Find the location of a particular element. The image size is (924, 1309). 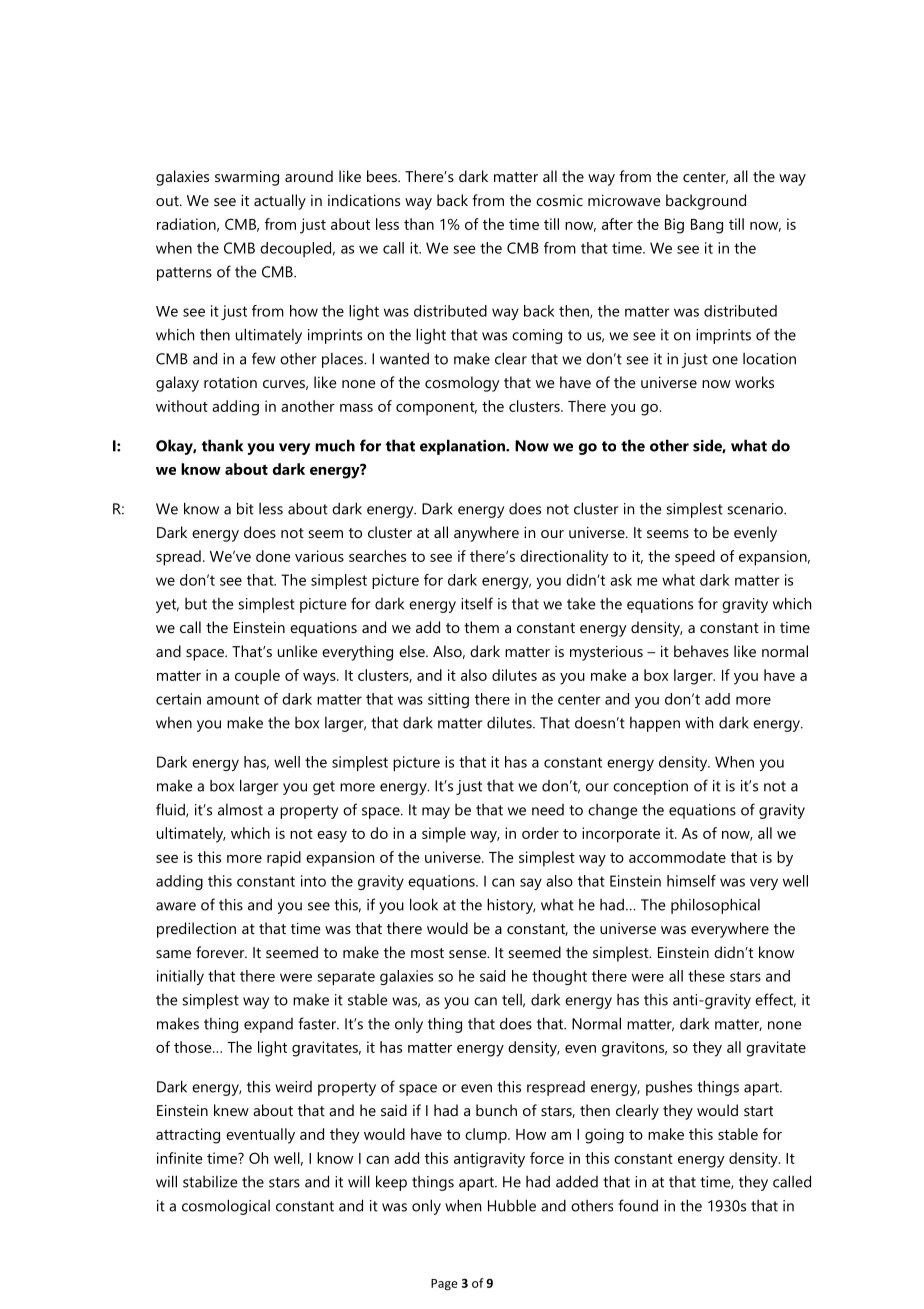

philosophical is located at coordinates (715, 906).
